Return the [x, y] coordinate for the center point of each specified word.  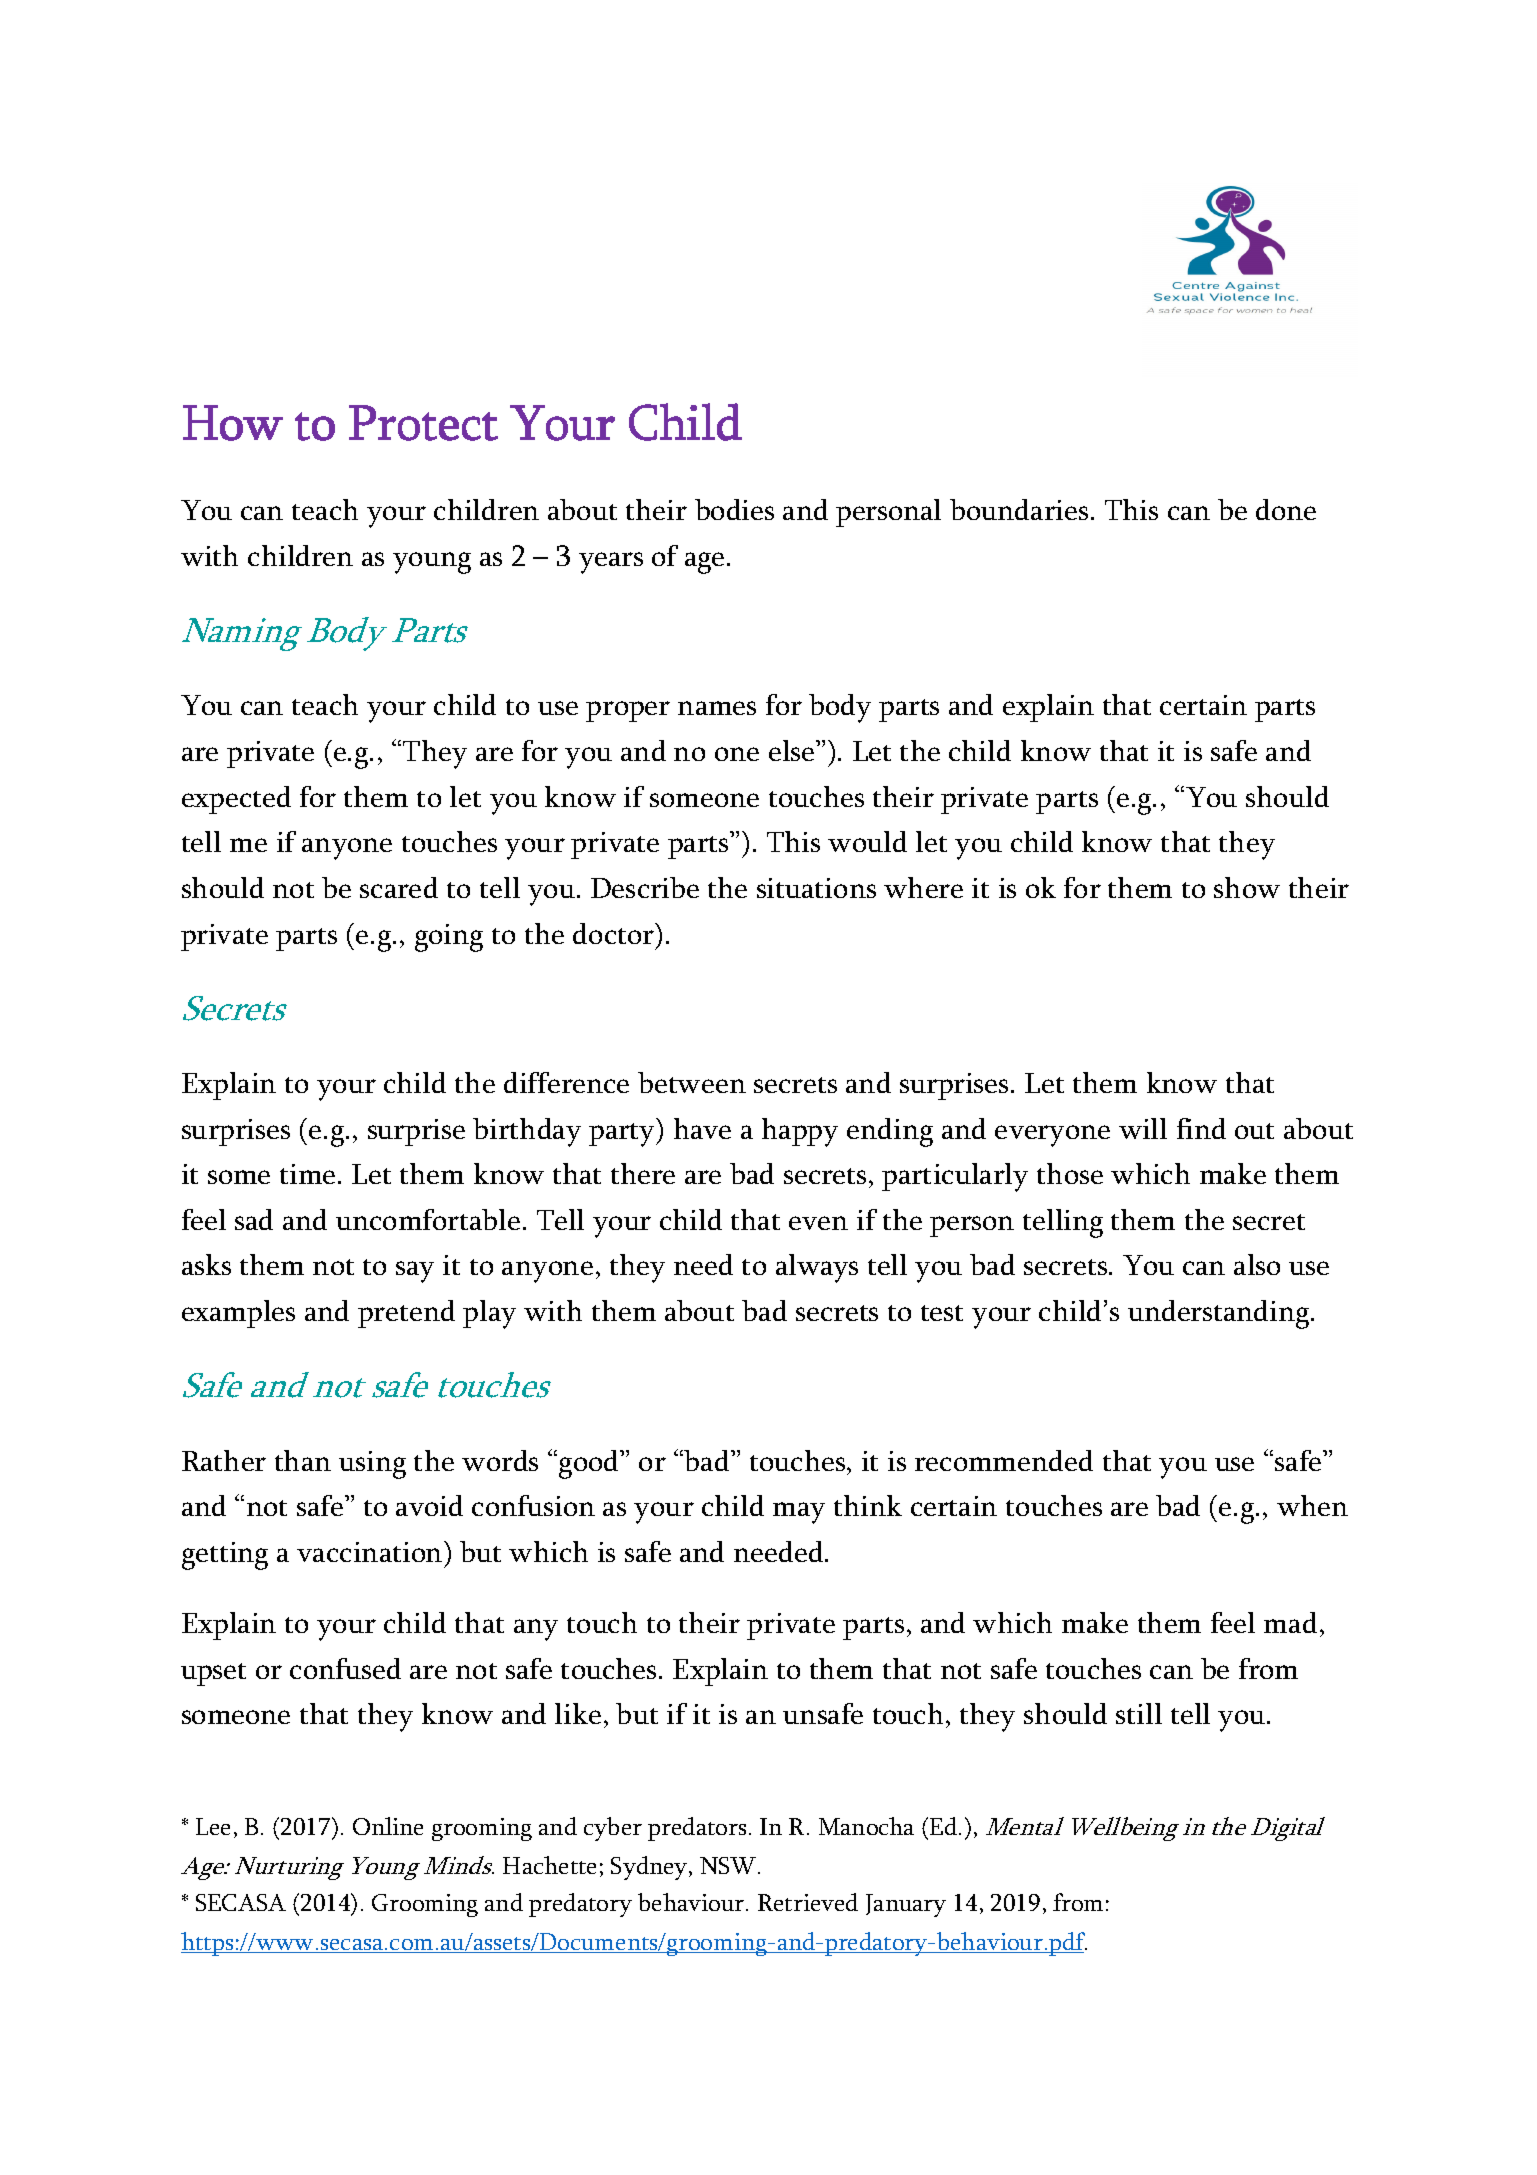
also [1257, 1264]
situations [816, 888]
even [818, 1223]
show [1247, 887]
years [611, 563]
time [307, 1174]
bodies [734, 509]
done [1286, 509]
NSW [729, 1865]
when [1312, 1505]
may [799, 1513]
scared [399, 887]
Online [388, 1826]
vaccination [371, 1551]
